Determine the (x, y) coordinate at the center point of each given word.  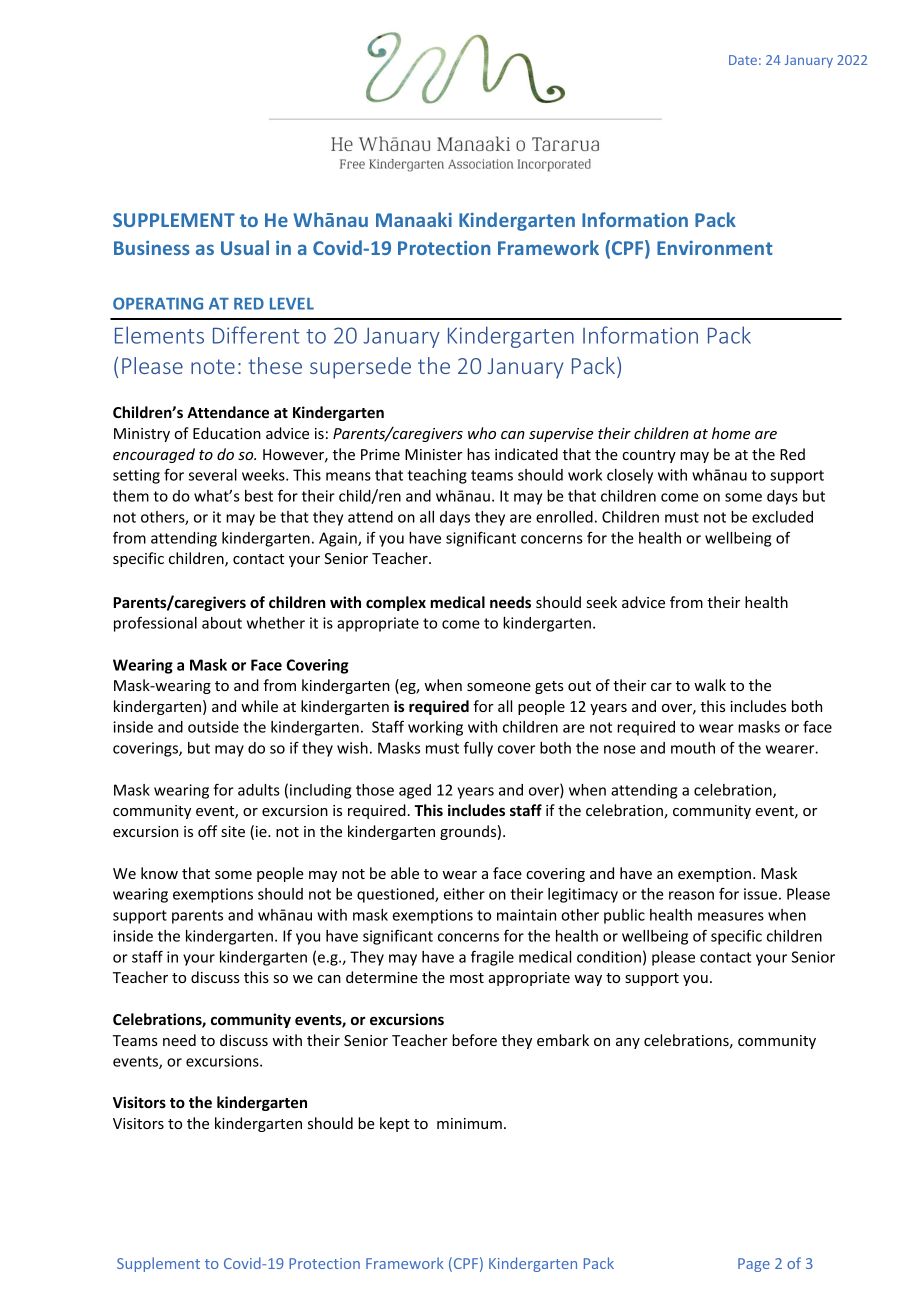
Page (754, 1265)
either (464, 894)
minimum (469, 1123)
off (207, 831)
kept (395, 1124)
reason (691, 895)
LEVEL (292, 304)
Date (743, 60)
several (213, 475)
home (731, 433)
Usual (245, 247)
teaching (437, 476)
